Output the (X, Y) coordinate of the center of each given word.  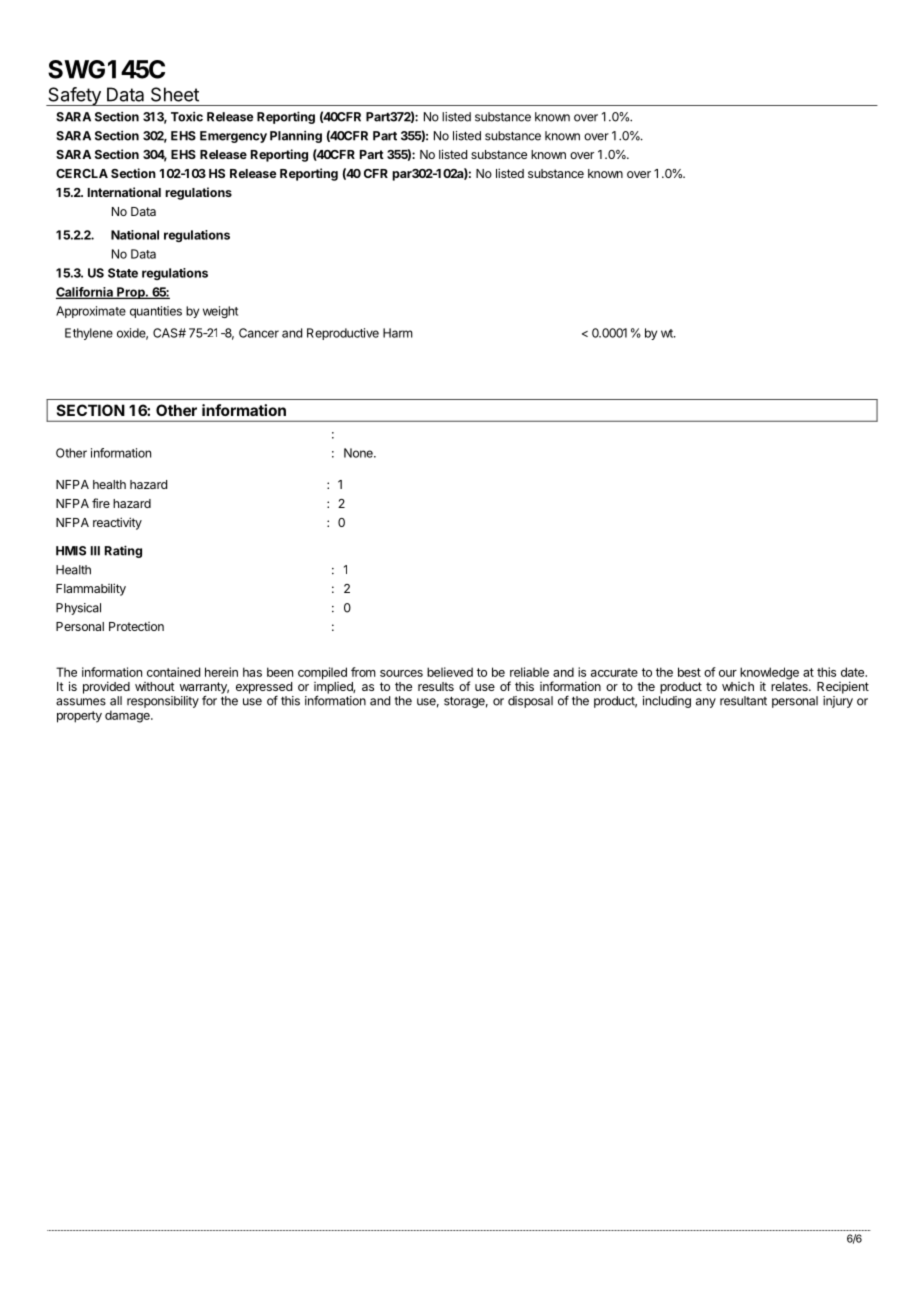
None (359, 453)
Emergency (233, 137)
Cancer (259, 333)
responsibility (163, 702)
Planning (296, 137)
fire (101, 503)
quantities (156, 312)
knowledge (769, 673)
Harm (398, 333)
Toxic (187, 117)
